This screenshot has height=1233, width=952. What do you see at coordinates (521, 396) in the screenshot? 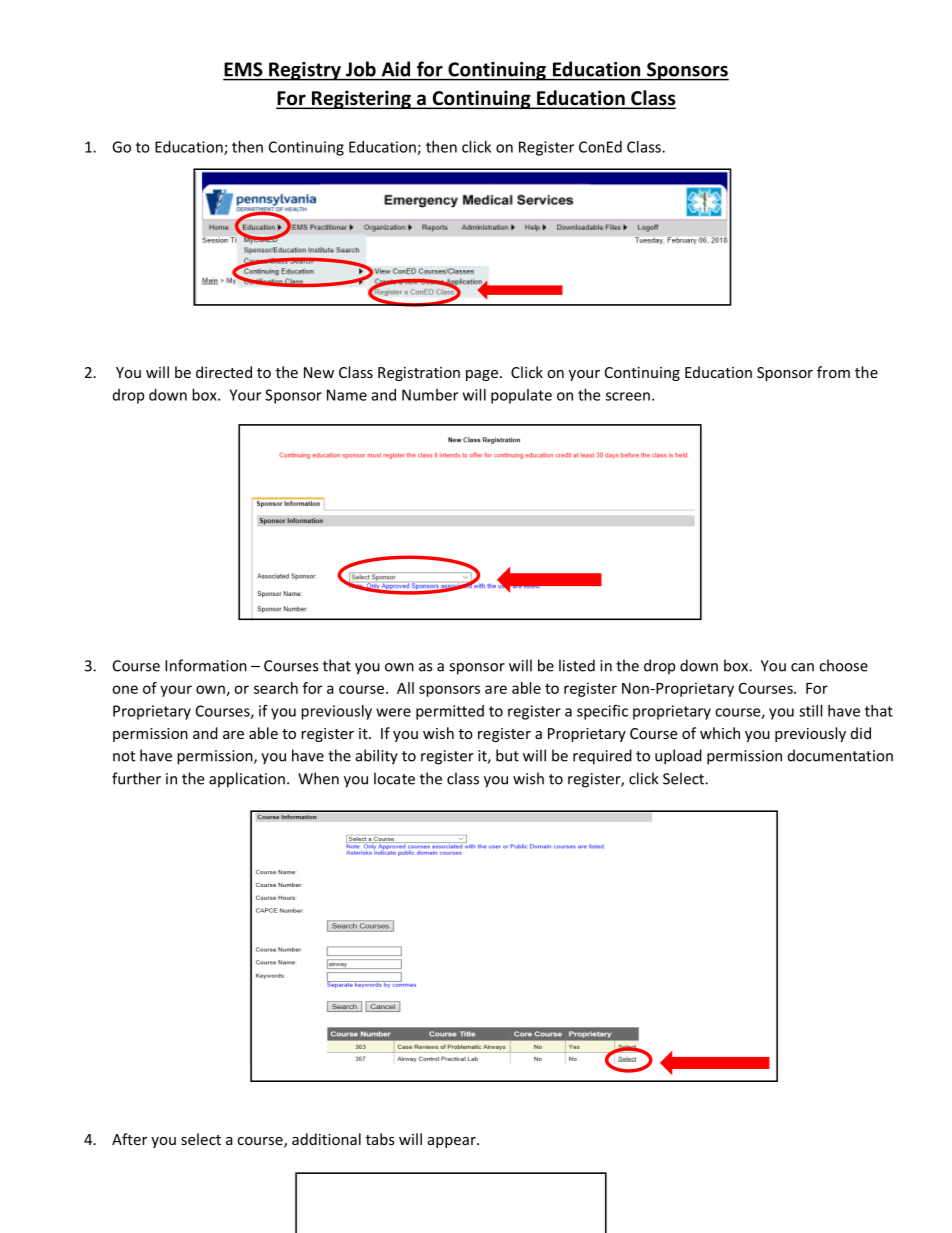
I see `populate` at bounding box center [521, 396].
